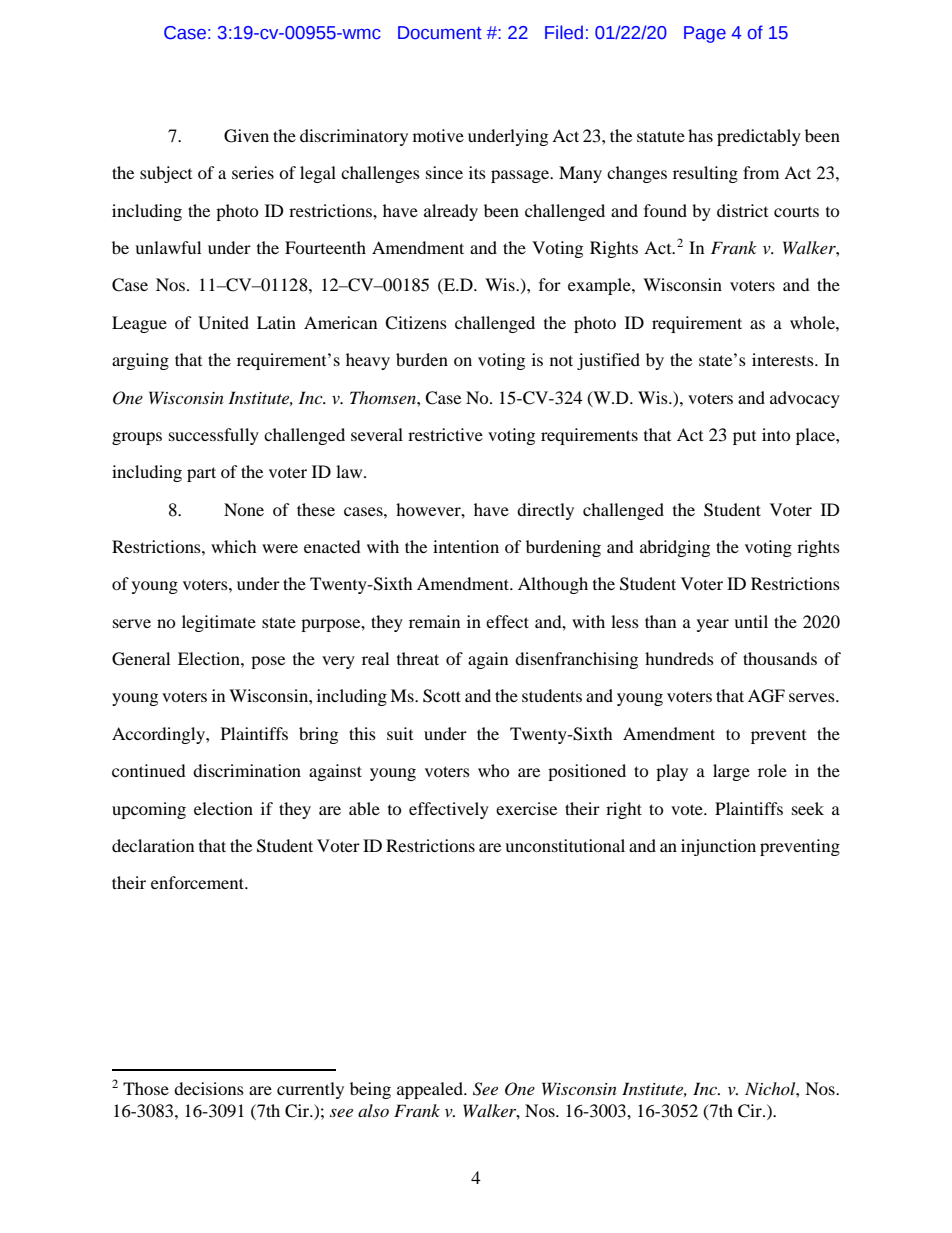 Image resolution: width=952 pixels, height=1233 pixels. Describe the element at coordinates (565, 845) in the screenshot. I see `unconstitutional` at that location.
